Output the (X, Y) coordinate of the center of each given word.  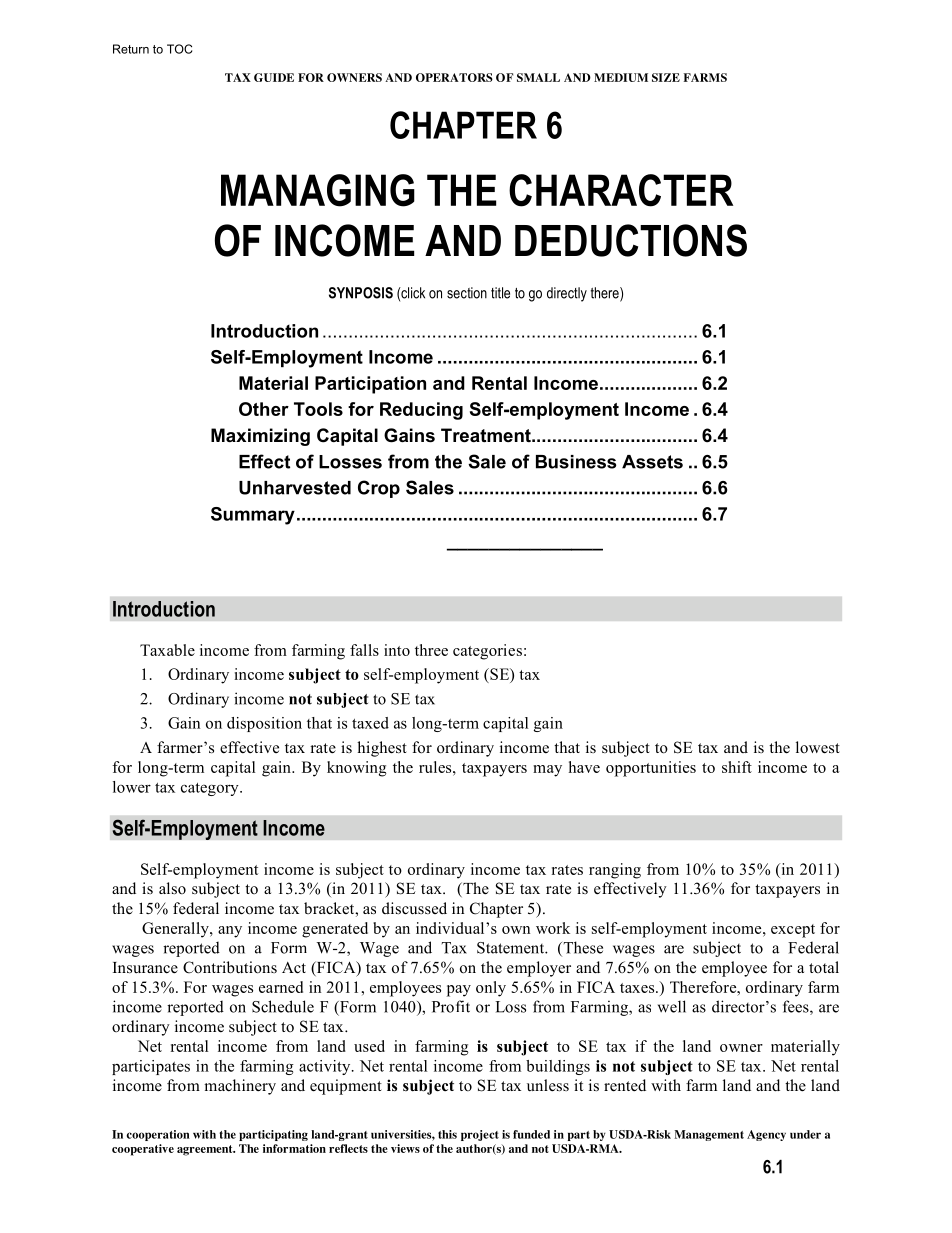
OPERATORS (454, 77)
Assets (652, 462)
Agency (766, 1135)
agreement (206, 1150)
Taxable (167, 650)
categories (487, 652)
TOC (179, 49)
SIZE (666, 77)
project (480, 1135)
